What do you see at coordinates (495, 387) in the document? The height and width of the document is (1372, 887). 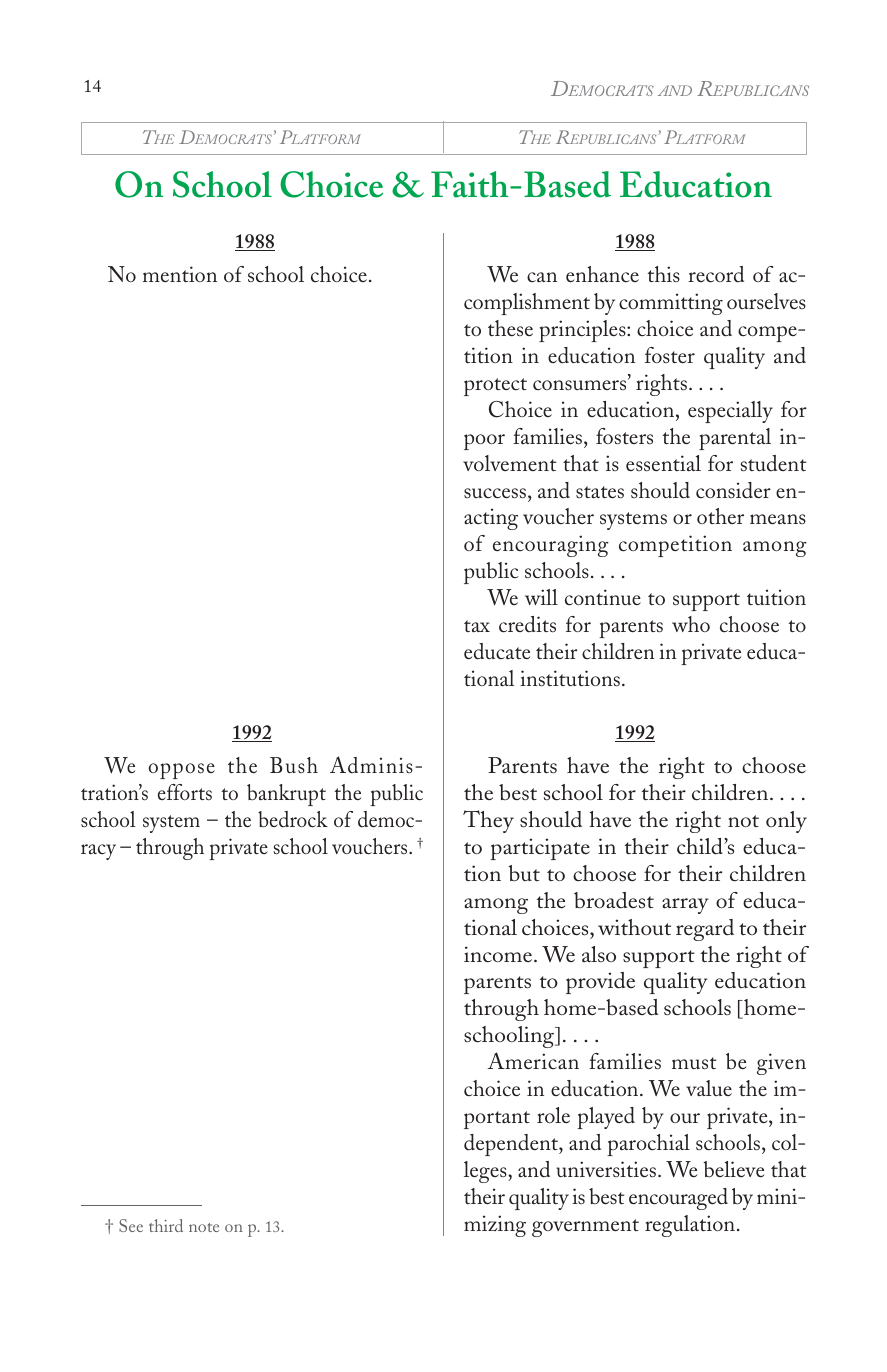 I see `protect` at bounding box center [495, 387].
